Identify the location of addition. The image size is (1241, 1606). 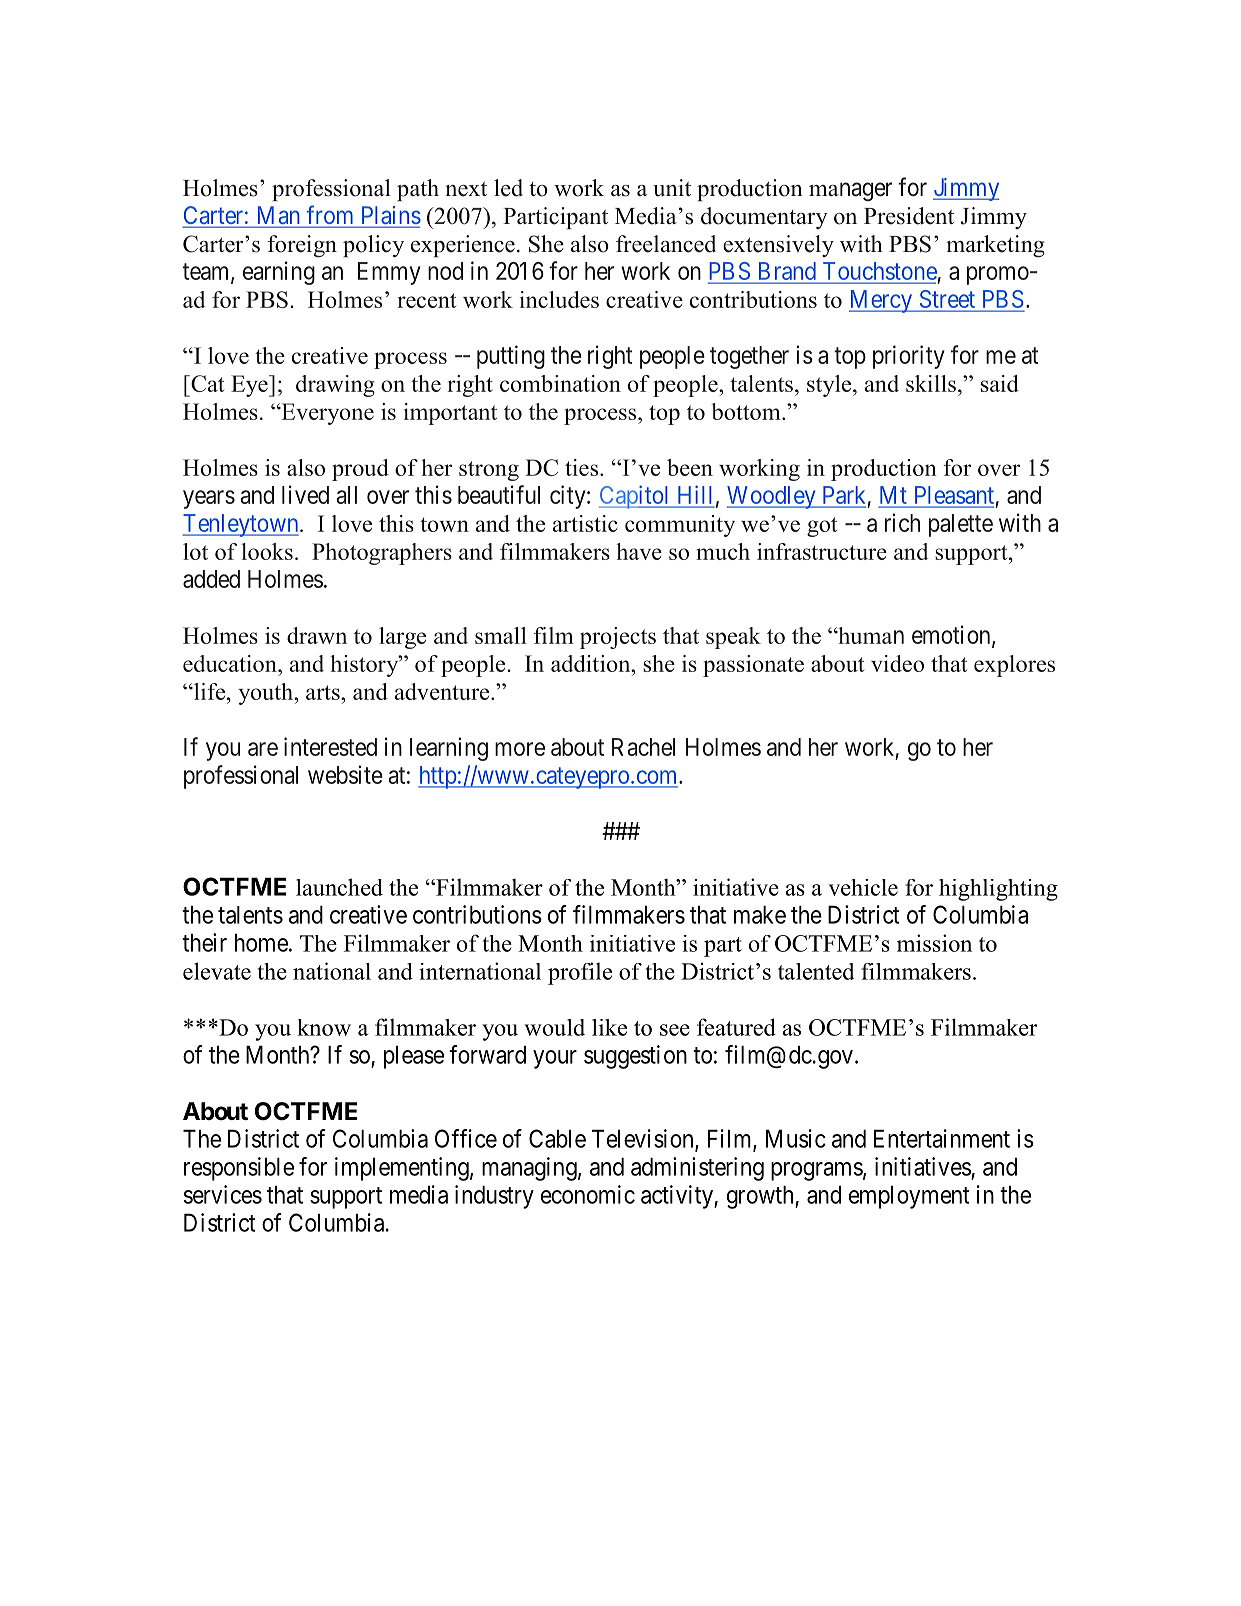
(592, 663).
